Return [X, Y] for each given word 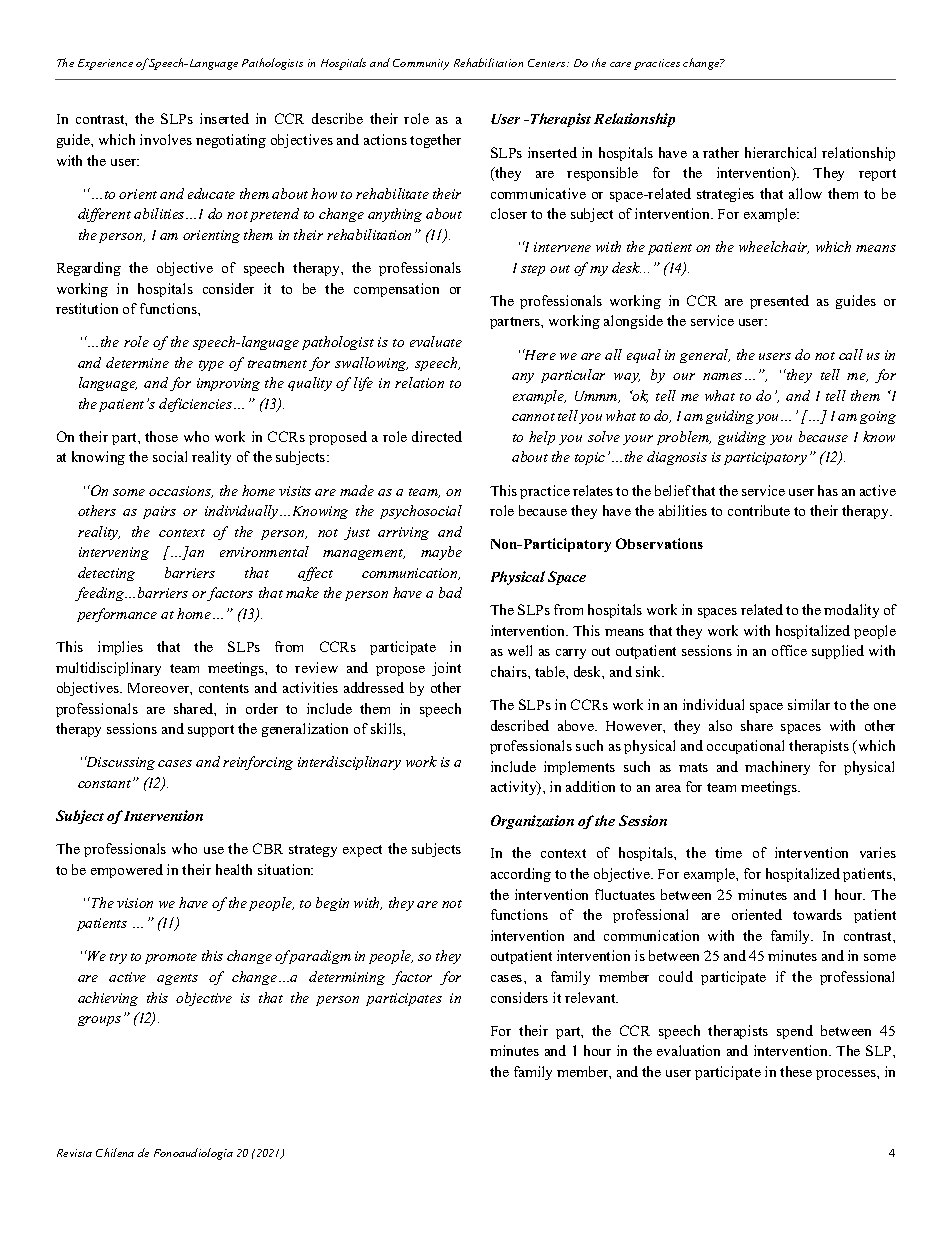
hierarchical [780, 152]
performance [117, 615]
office [789, 650]
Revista [74, 1153]
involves [166, 139]
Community [421, 64]
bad [450, 592]
